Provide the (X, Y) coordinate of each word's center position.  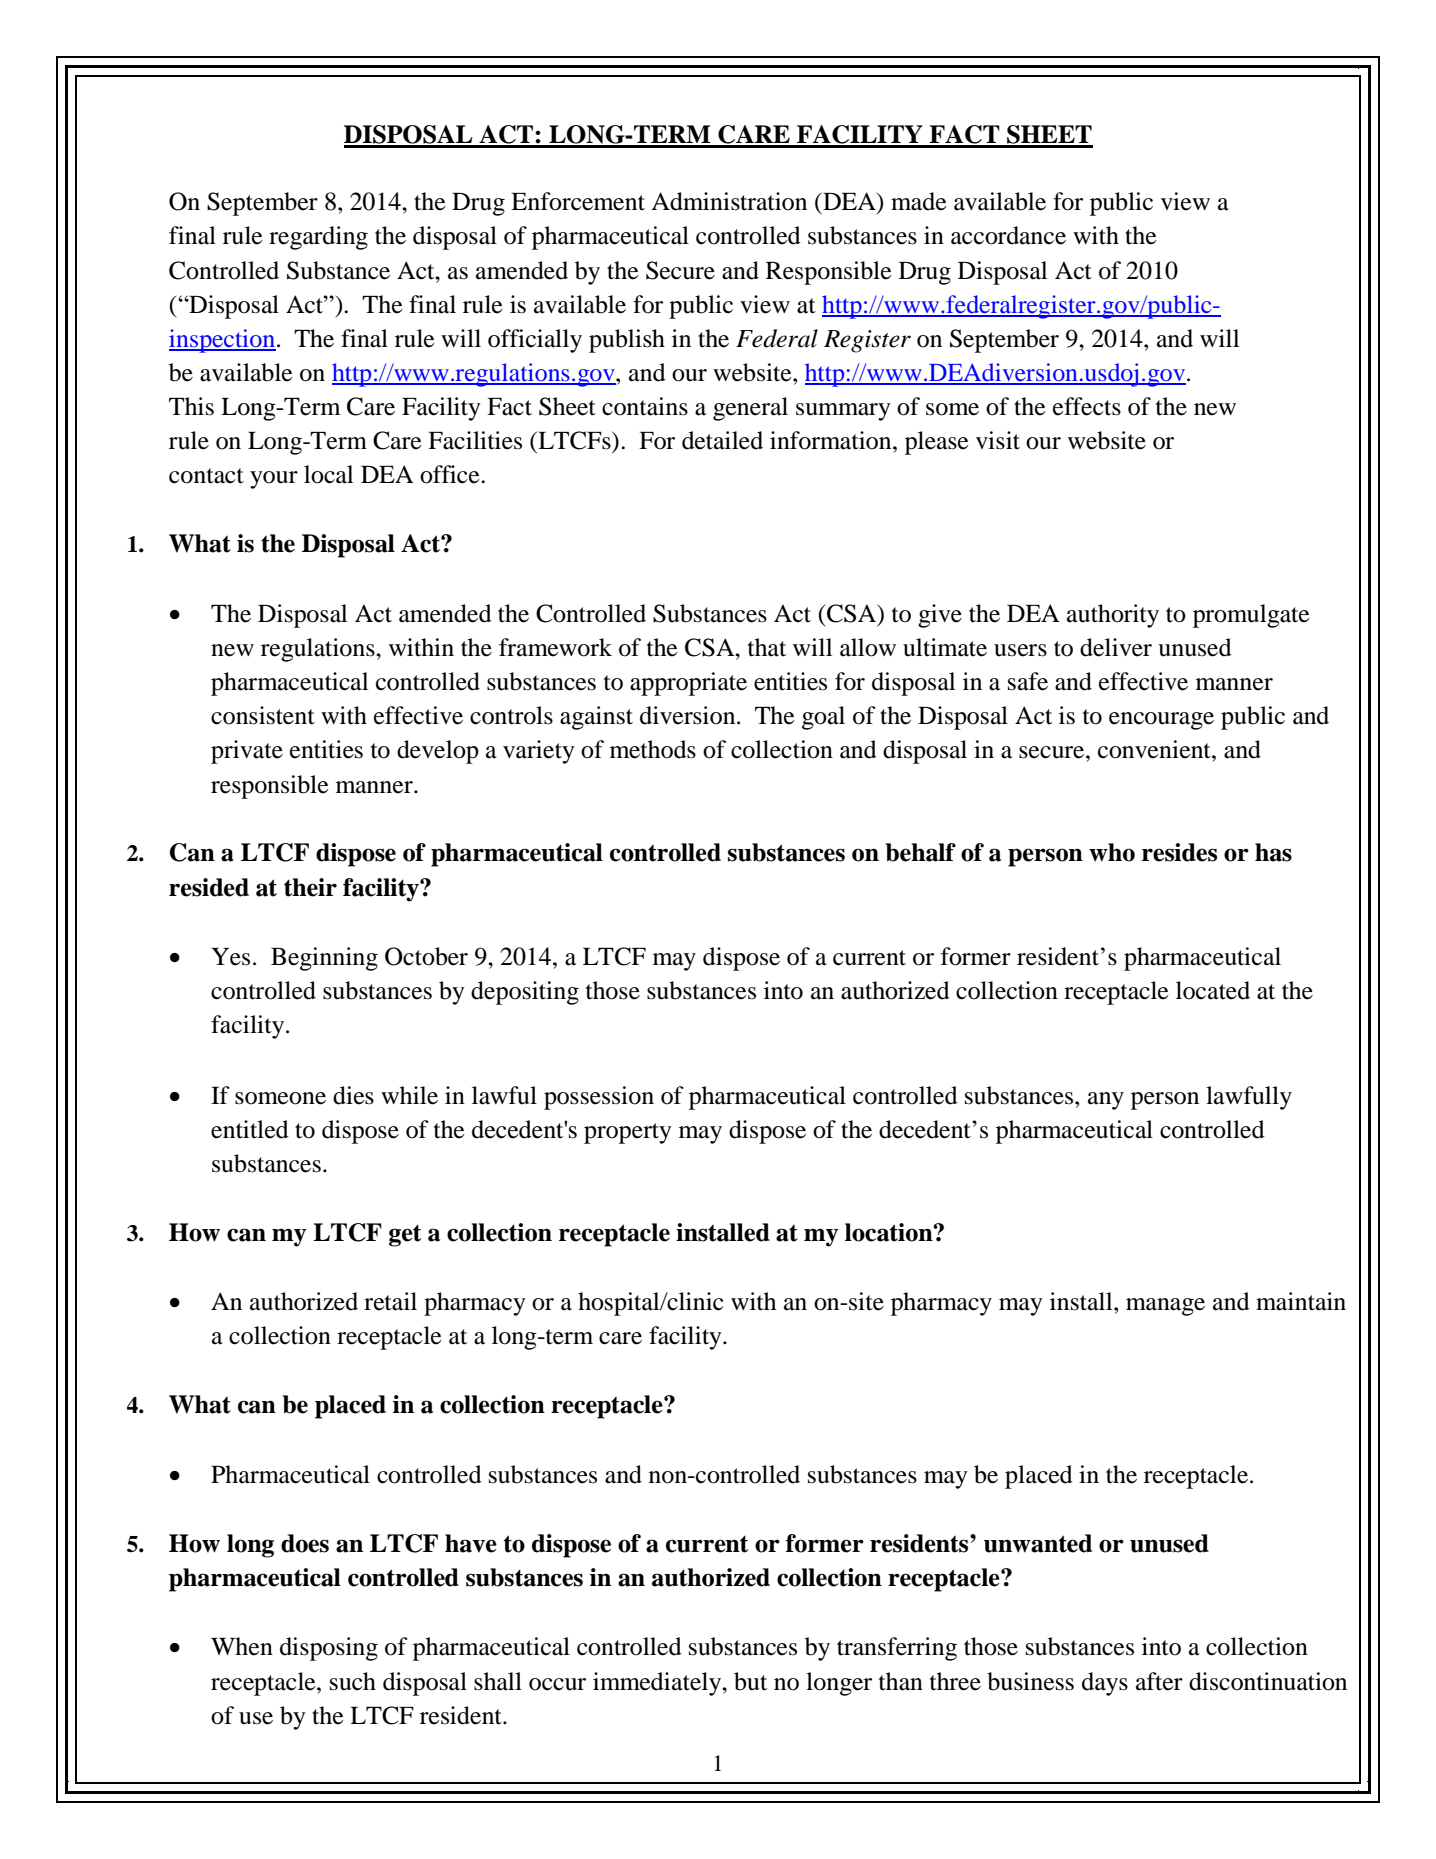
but (750, 1681)
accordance (1008, 235)
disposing (329, 1649)
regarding (318, 238)
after (1159, 1681)
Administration (729, 201)
